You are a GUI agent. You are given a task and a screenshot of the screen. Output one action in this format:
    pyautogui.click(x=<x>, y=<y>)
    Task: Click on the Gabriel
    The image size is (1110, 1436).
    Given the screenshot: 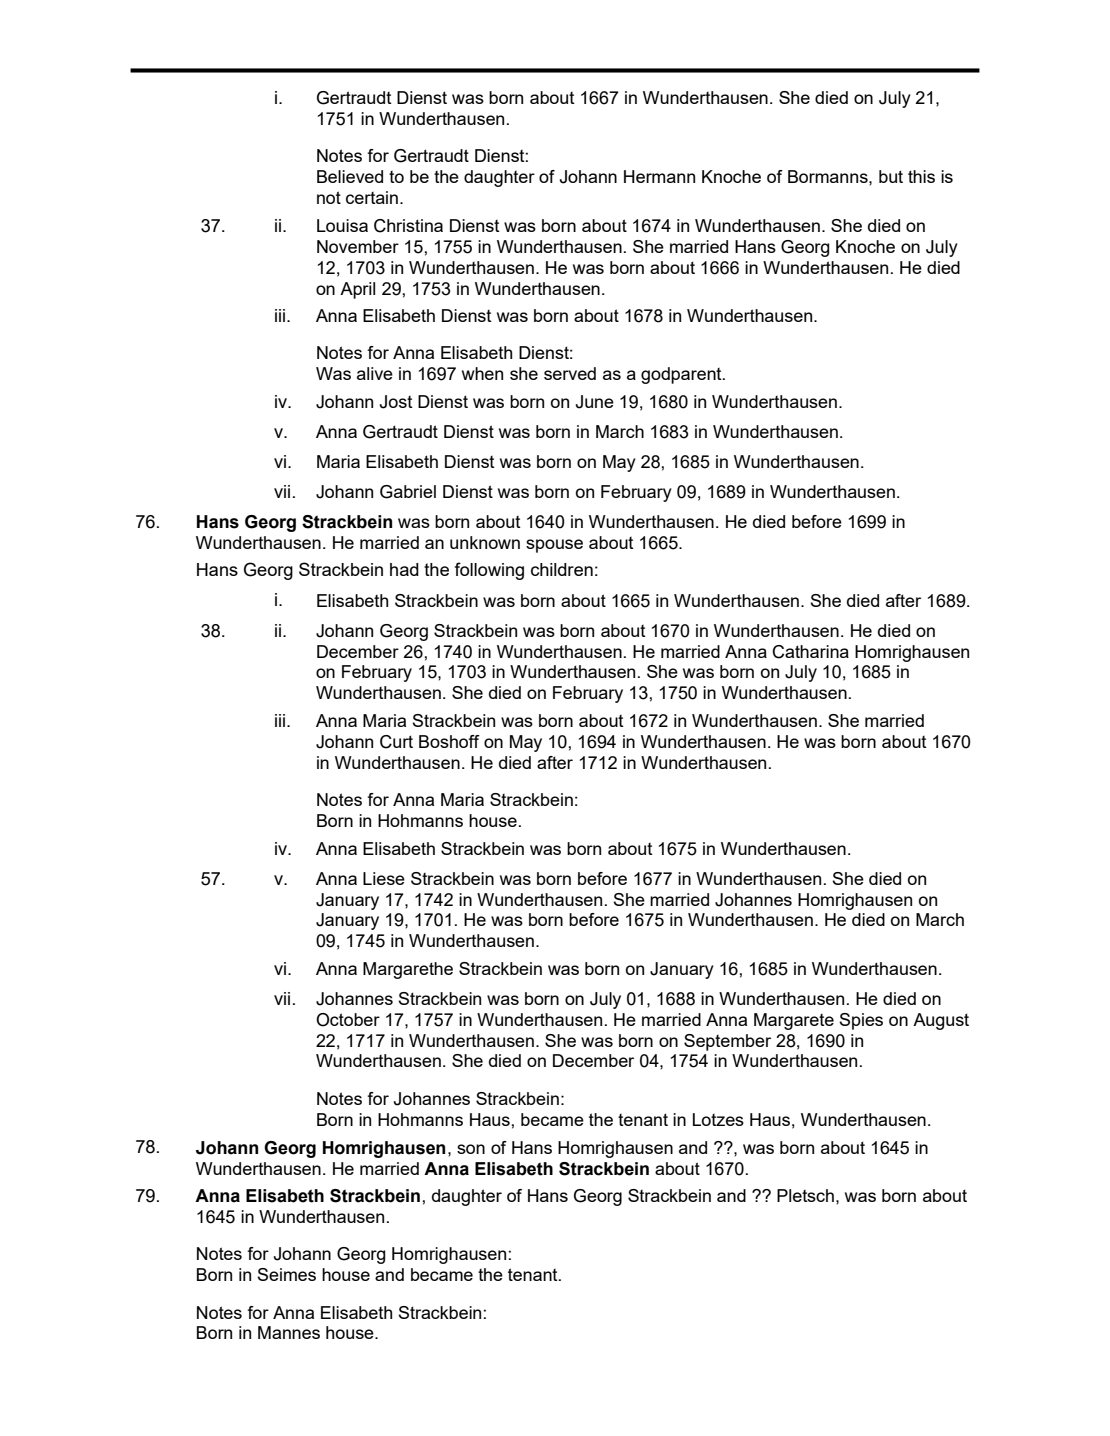 What is the action you would take?
    pyautogui.click(x=408, y=492)
